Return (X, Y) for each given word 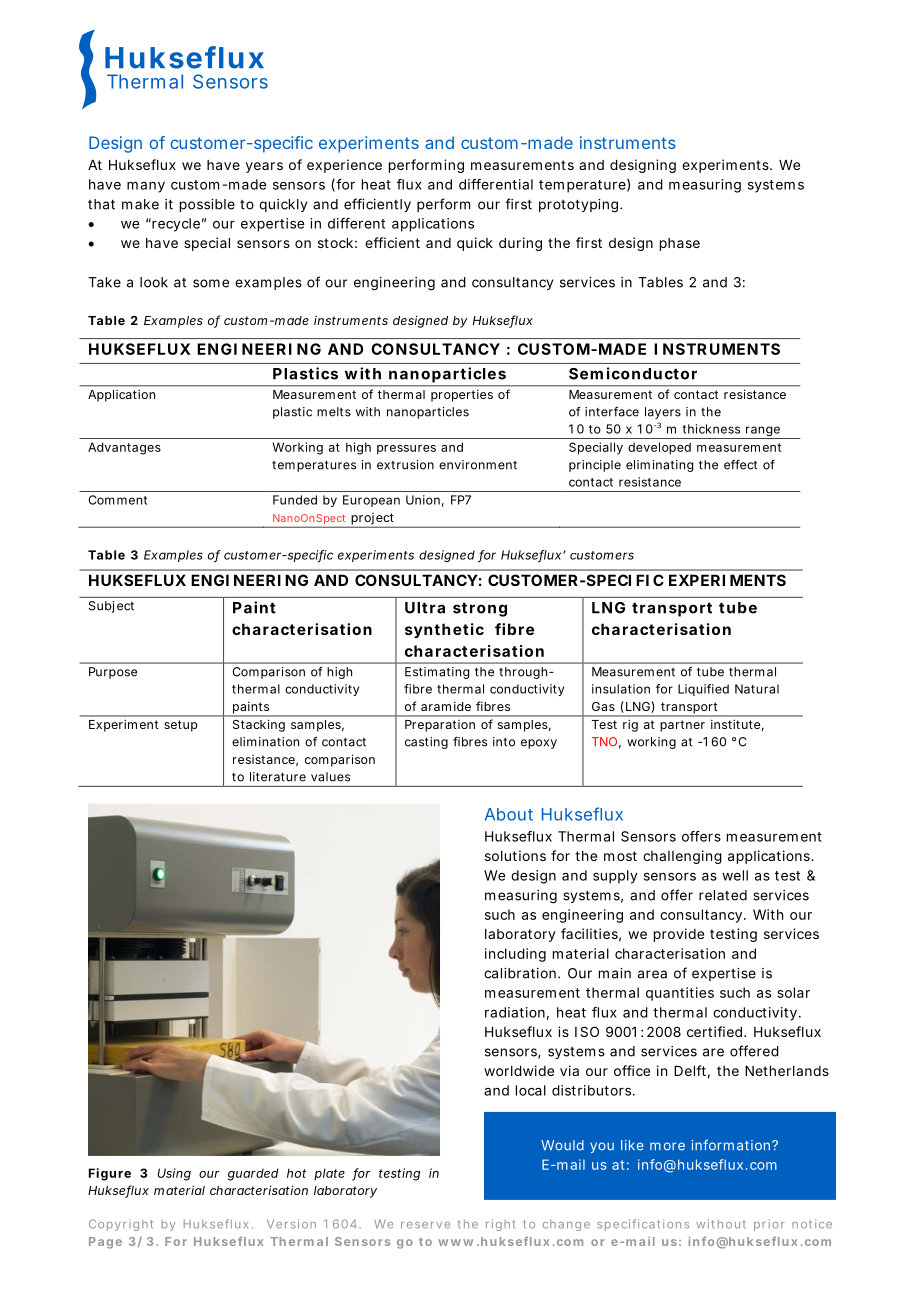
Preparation (440, 726)
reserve (425, 1225)
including (515, 955)
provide (679, 935)
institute (735, 724)
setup (181, 726)
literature (278, 777)
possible (207, 205)
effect (740, 464)
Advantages (124, 448)
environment (478, 465)
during (520, 244)
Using (174, 1174)
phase (680, 244)
